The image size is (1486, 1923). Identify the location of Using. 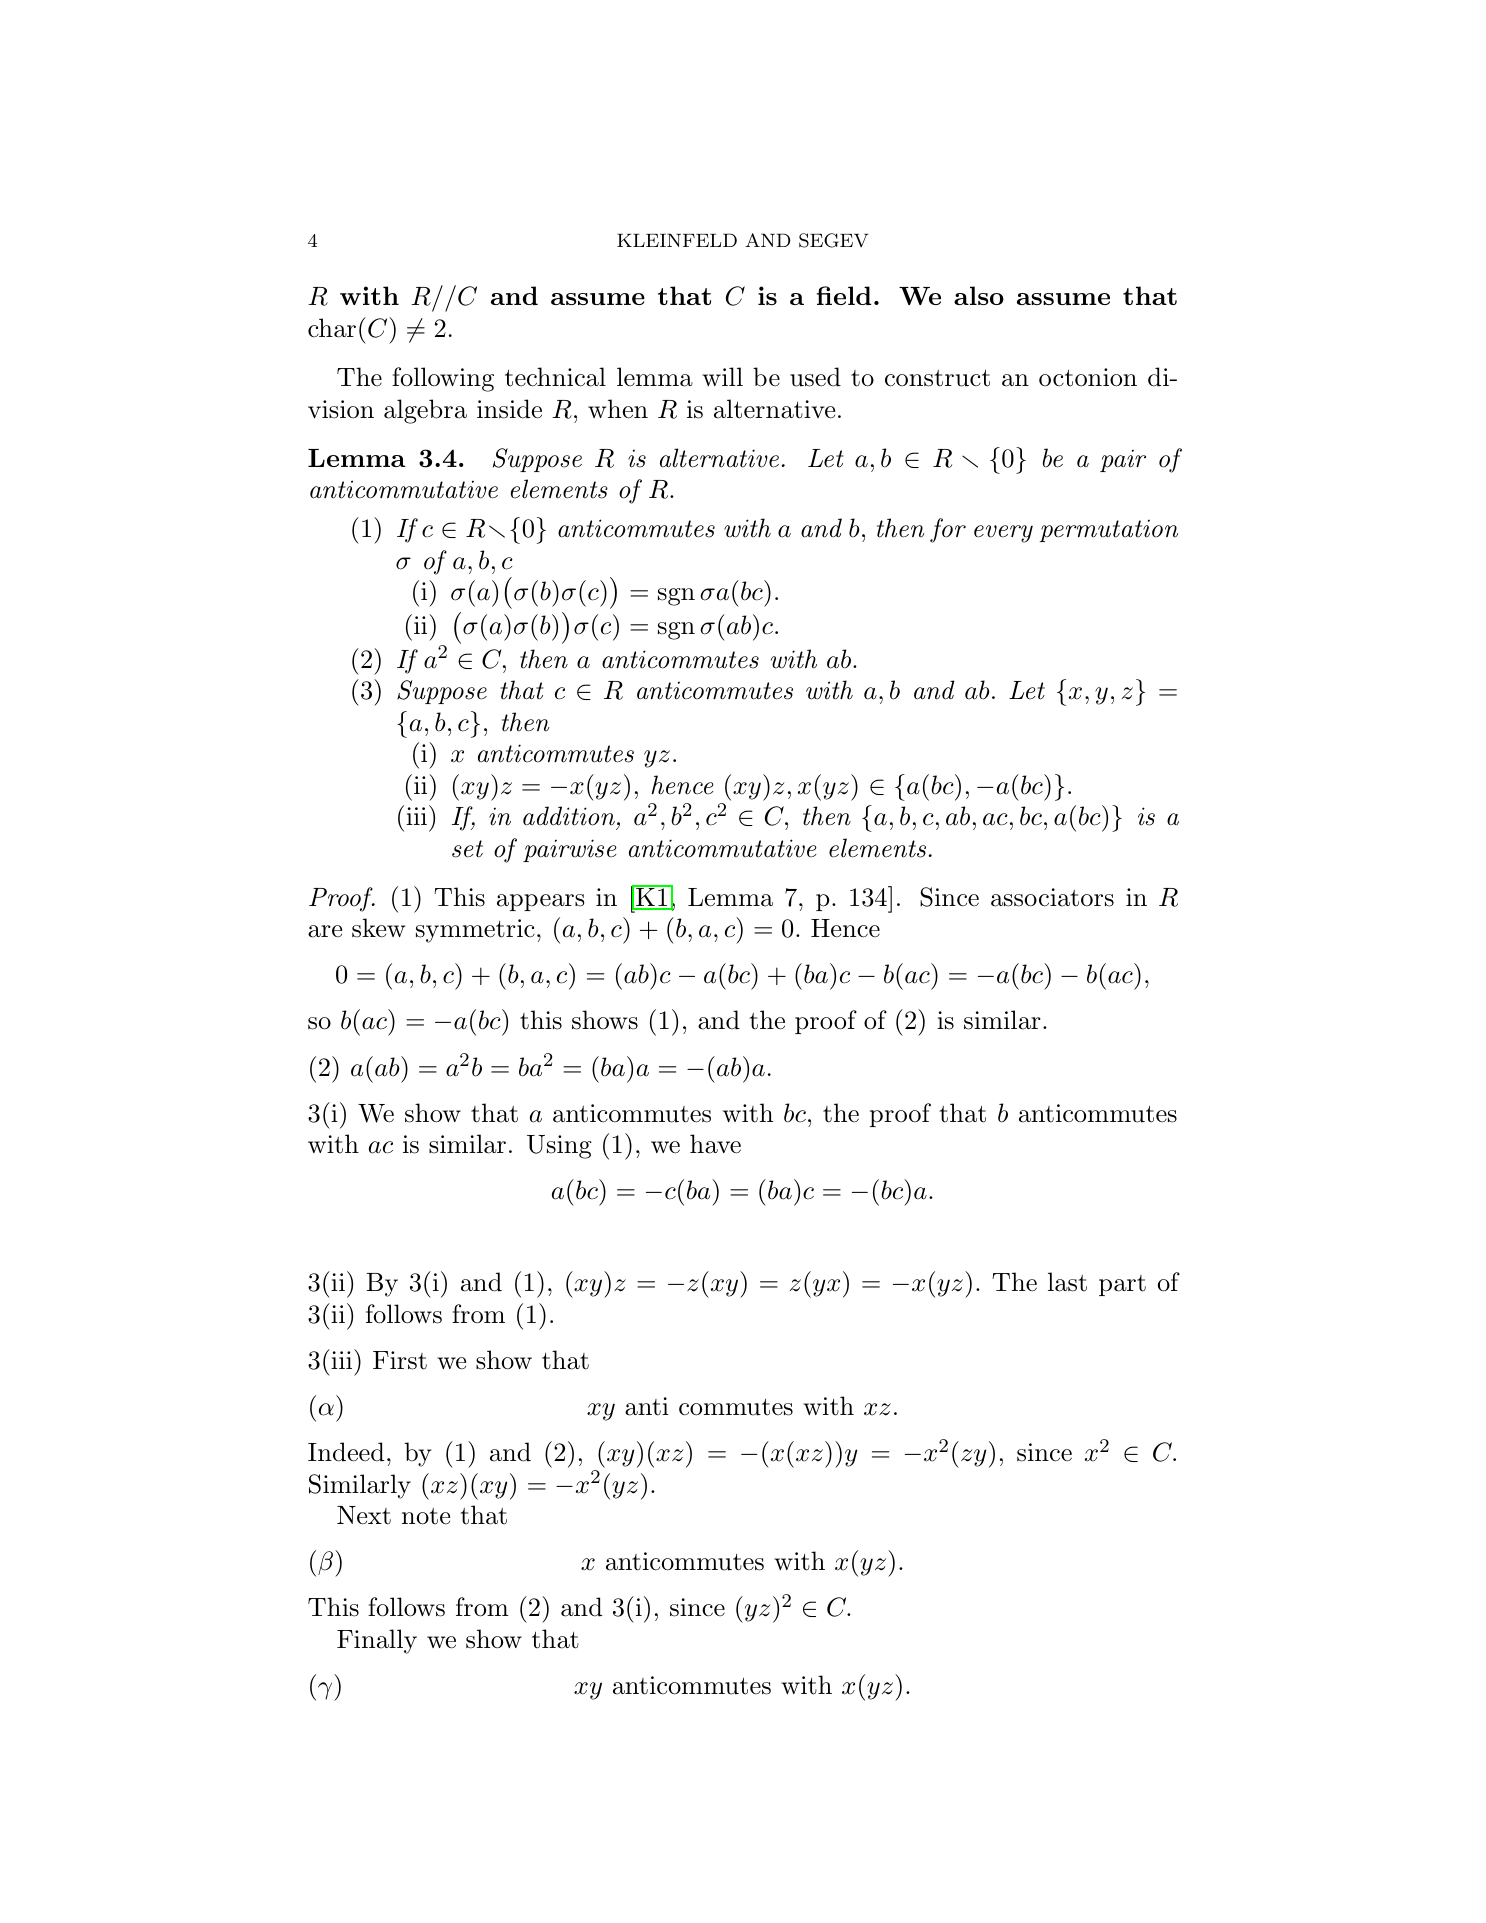
(559, 1147).
